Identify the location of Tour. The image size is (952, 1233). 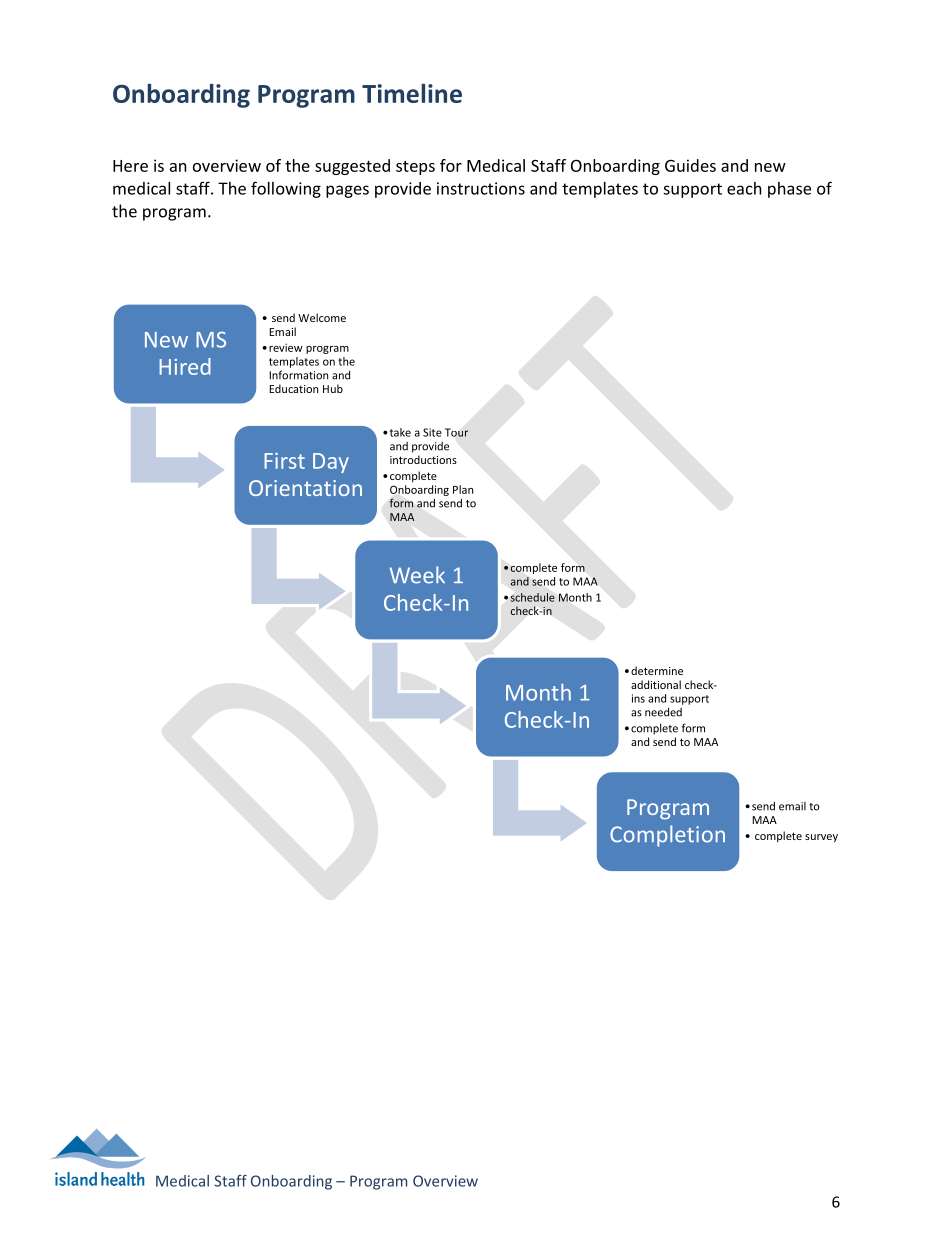
(457, 432).
